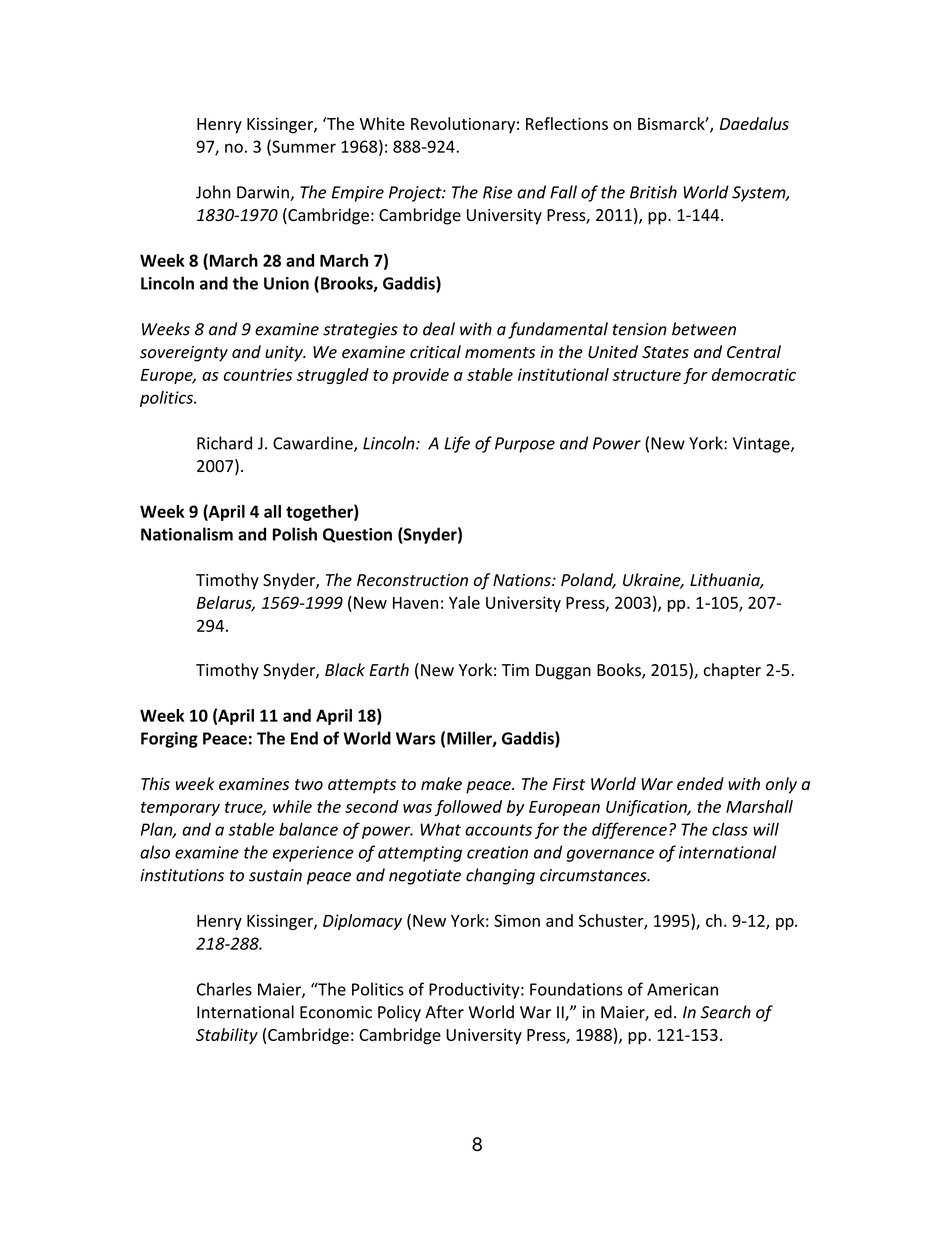  I want to click on Vintage, so click(762, 445).
